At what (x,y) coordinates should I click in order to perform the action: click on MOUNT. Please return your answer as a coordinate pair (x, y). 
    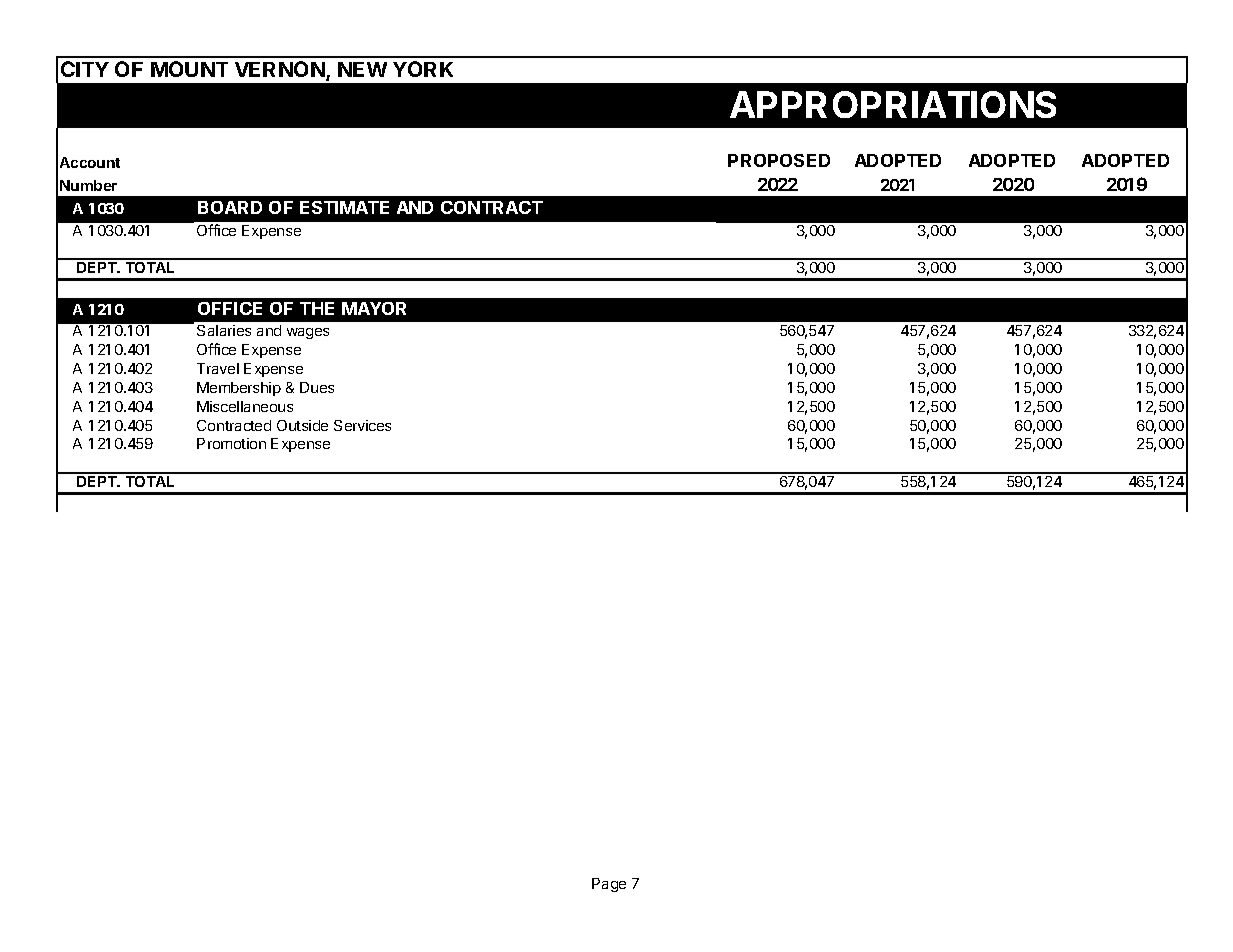
    Looking at the image, I should click on (189, 69).
